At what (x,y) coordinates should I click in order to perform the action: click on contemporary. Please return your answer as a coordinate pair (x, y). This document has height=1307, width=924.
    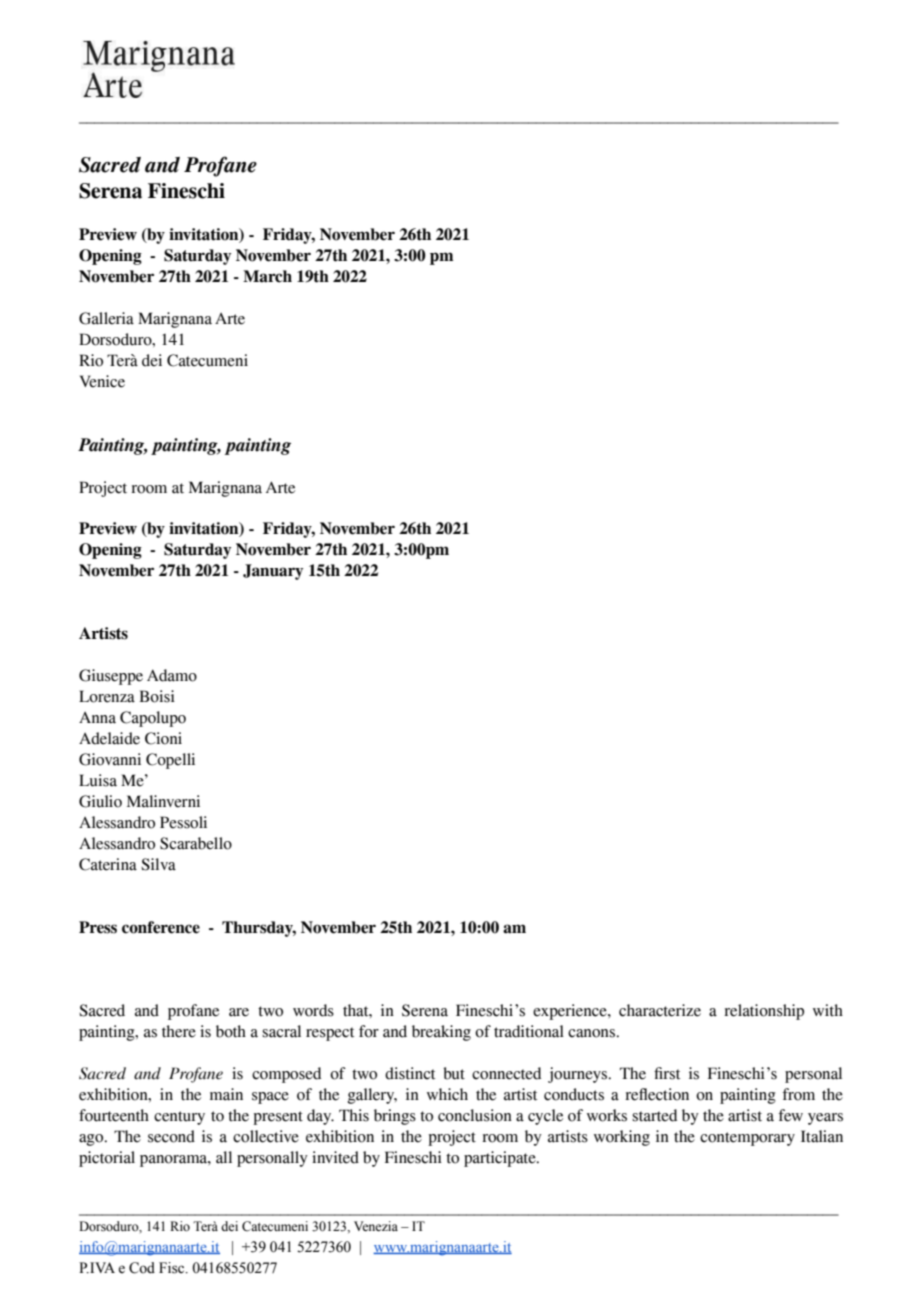
    Looking at the image, I should click on (747, 1139).
